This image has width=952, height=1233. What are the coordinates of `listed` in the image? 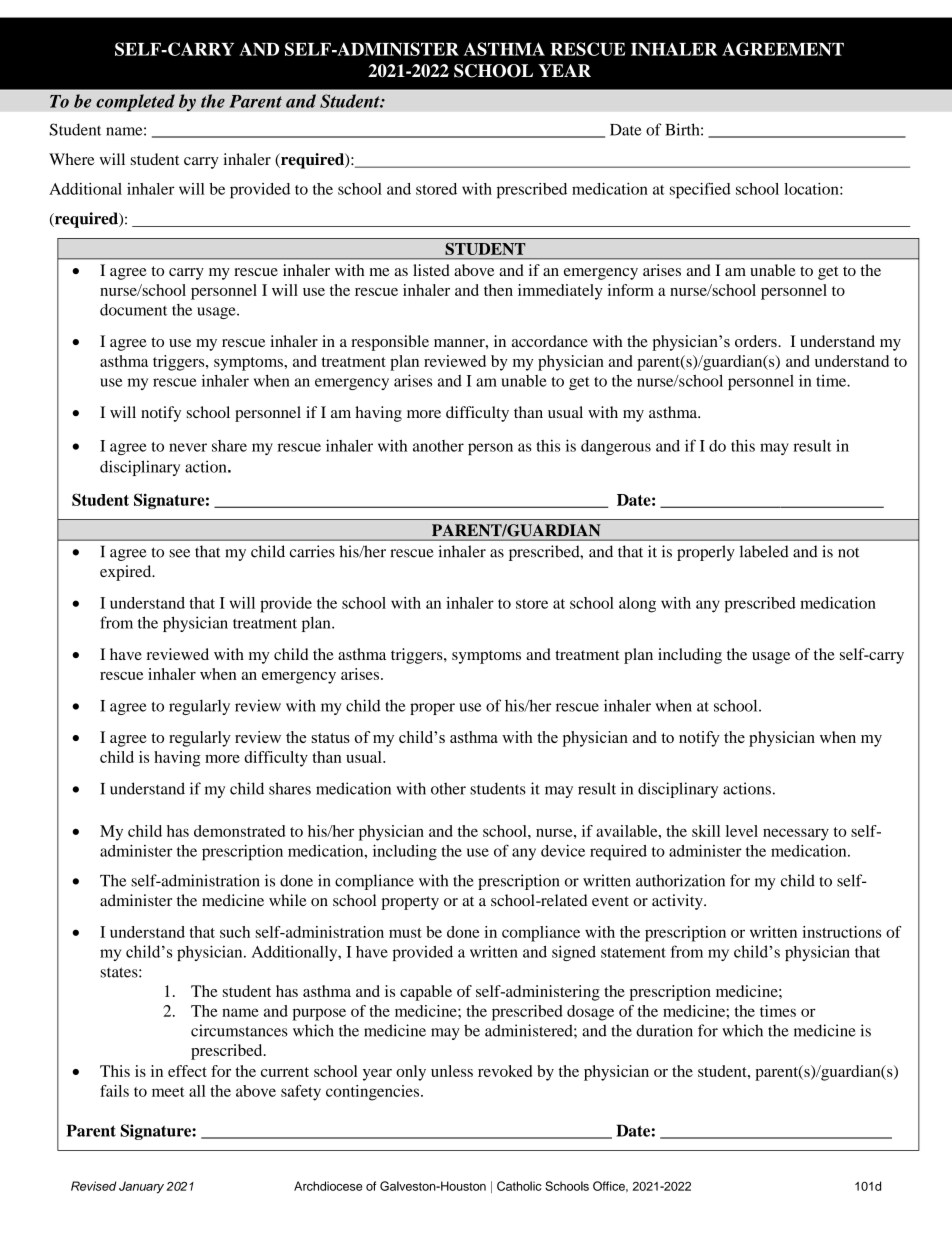 It's located at (431, 270).
